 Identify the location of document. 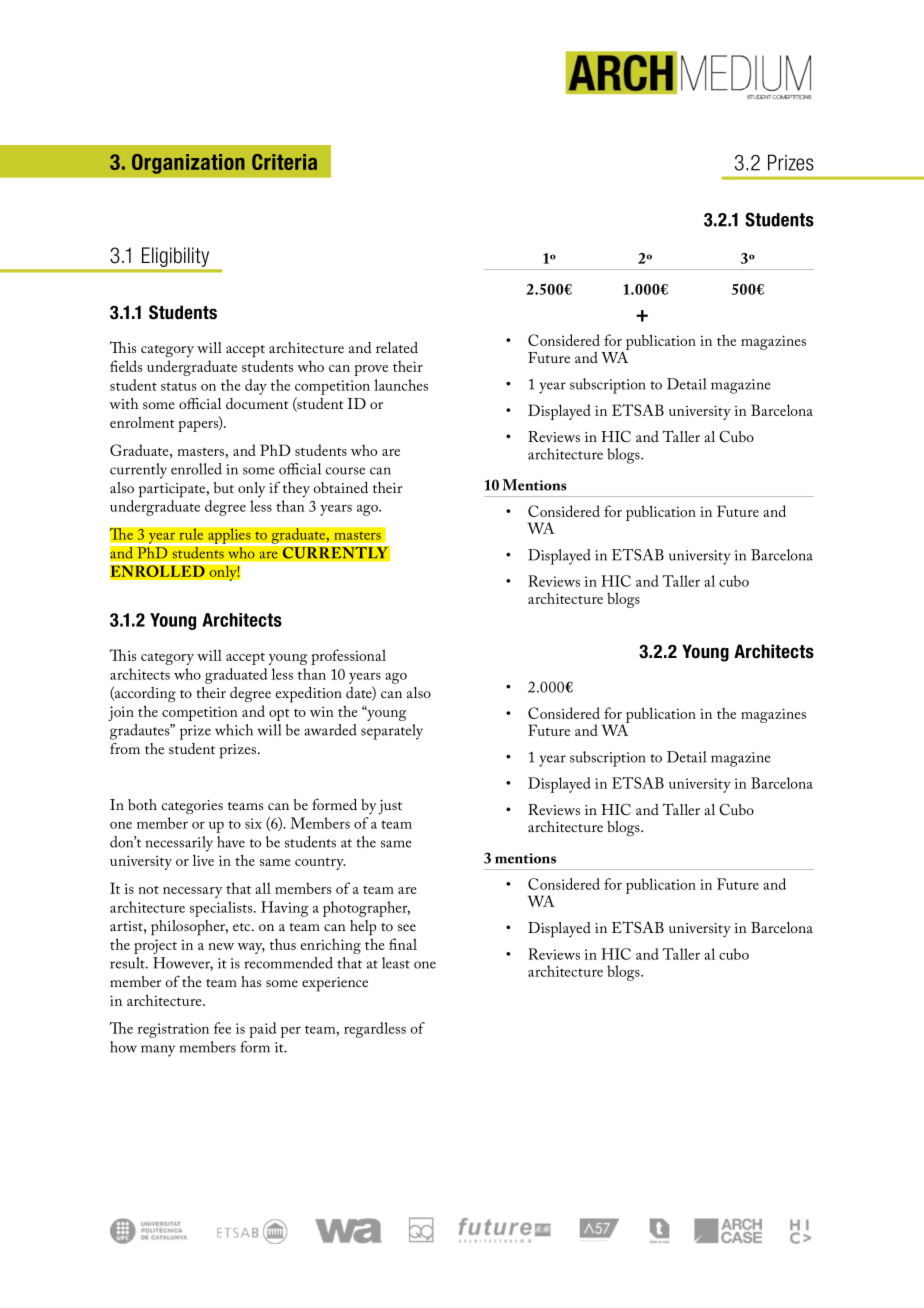
(257, 403).
